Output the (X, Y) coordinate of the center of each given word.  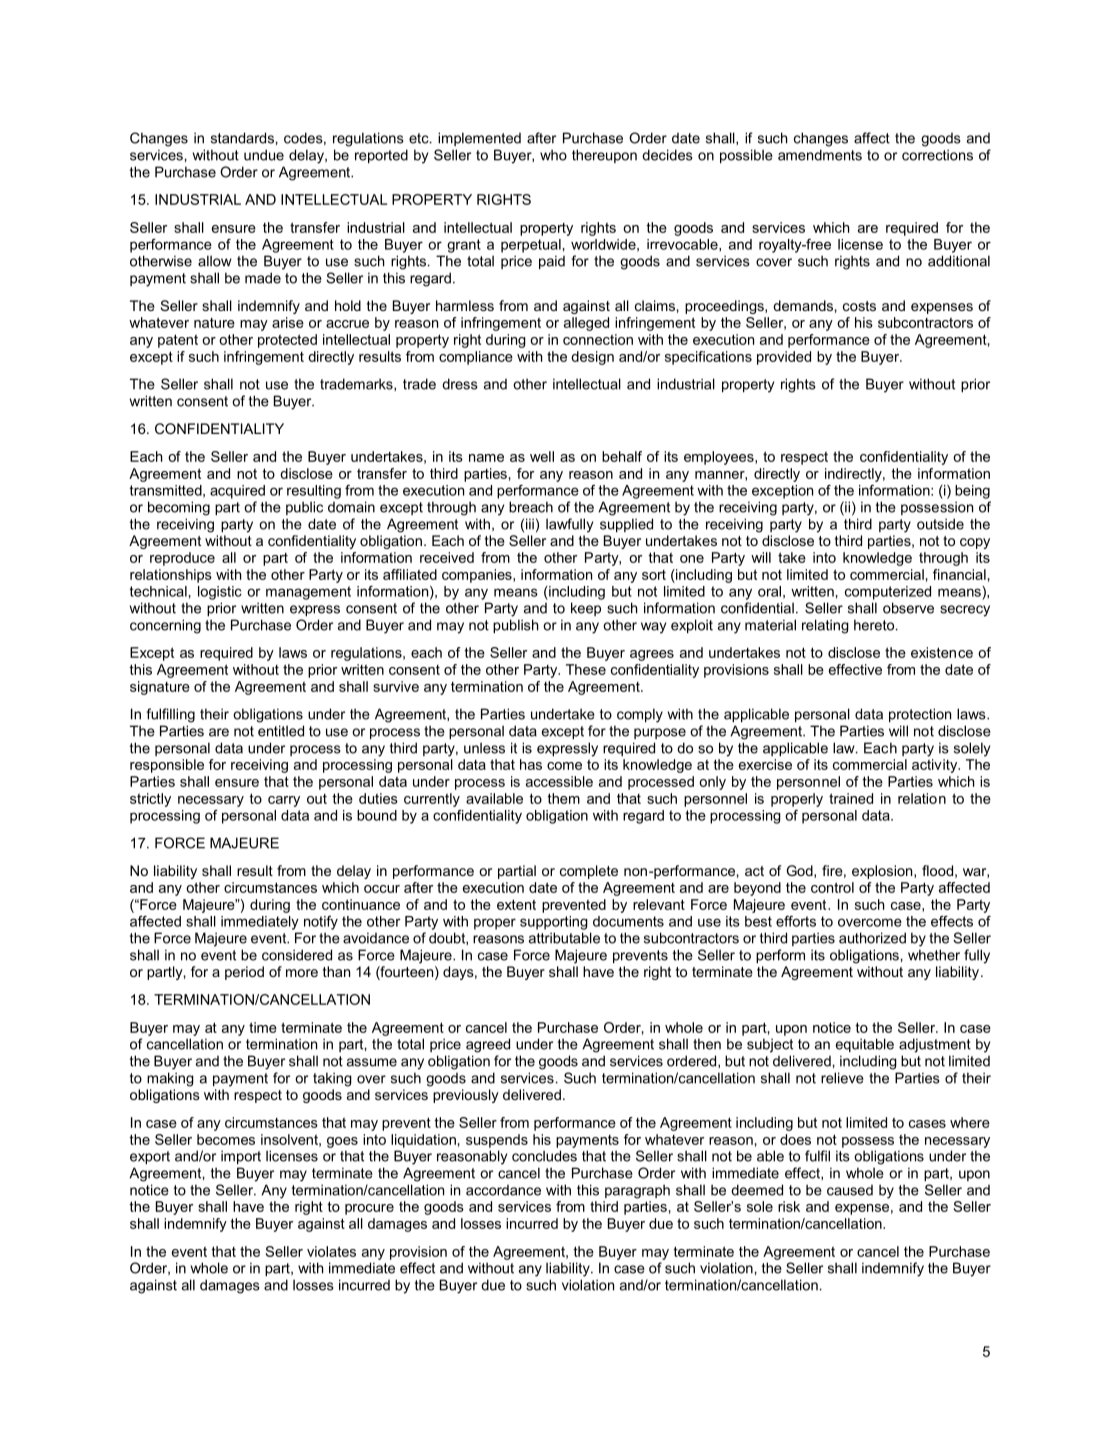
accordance (503, 1190)
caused (850, 1190)
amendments (820, 155)
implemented (479, 139)
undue (264, 155)
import (241, 1157)
